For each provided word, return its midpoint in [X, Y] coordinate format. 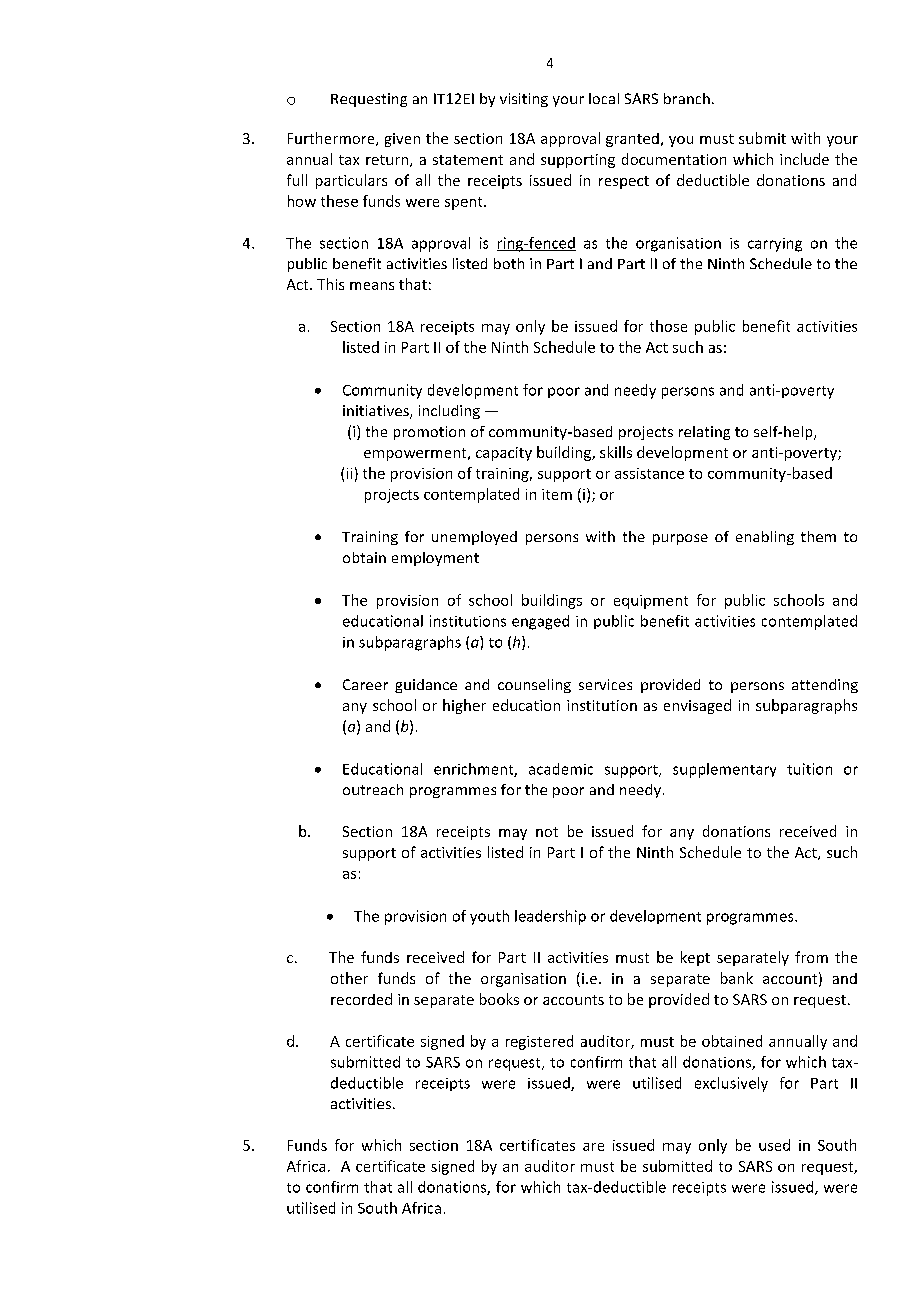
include [804, 159]
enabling [765, 538]
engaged [540, 622]
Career [365, 684]
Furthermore [332, 139]
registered [539, 1042]
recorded [361, 999]
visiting [524, 100]
